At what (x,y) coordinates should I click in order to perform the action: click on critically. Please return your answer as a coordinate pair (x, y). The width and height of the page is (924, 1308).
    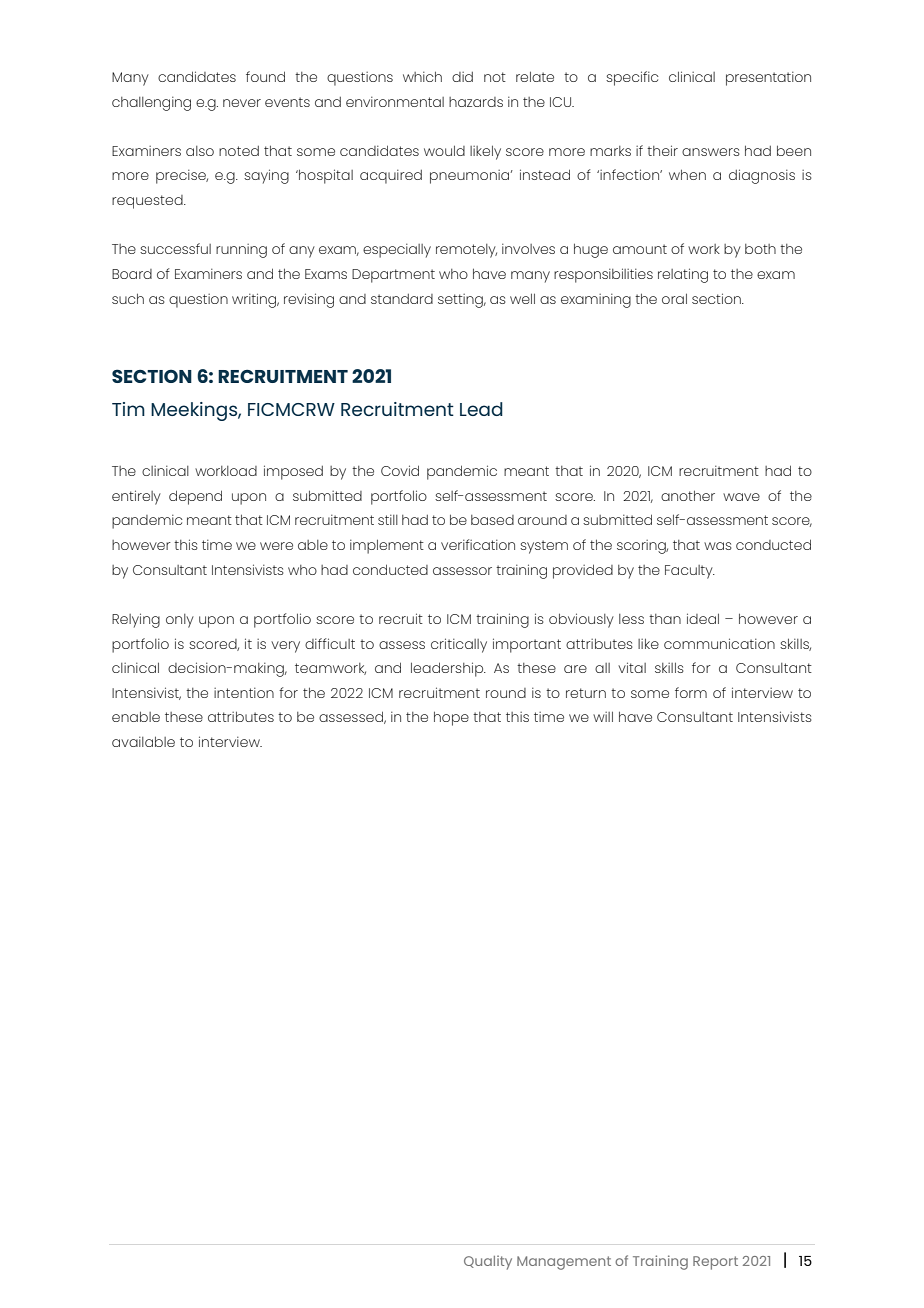
    Looking at the image, I should click on (459, 645).
